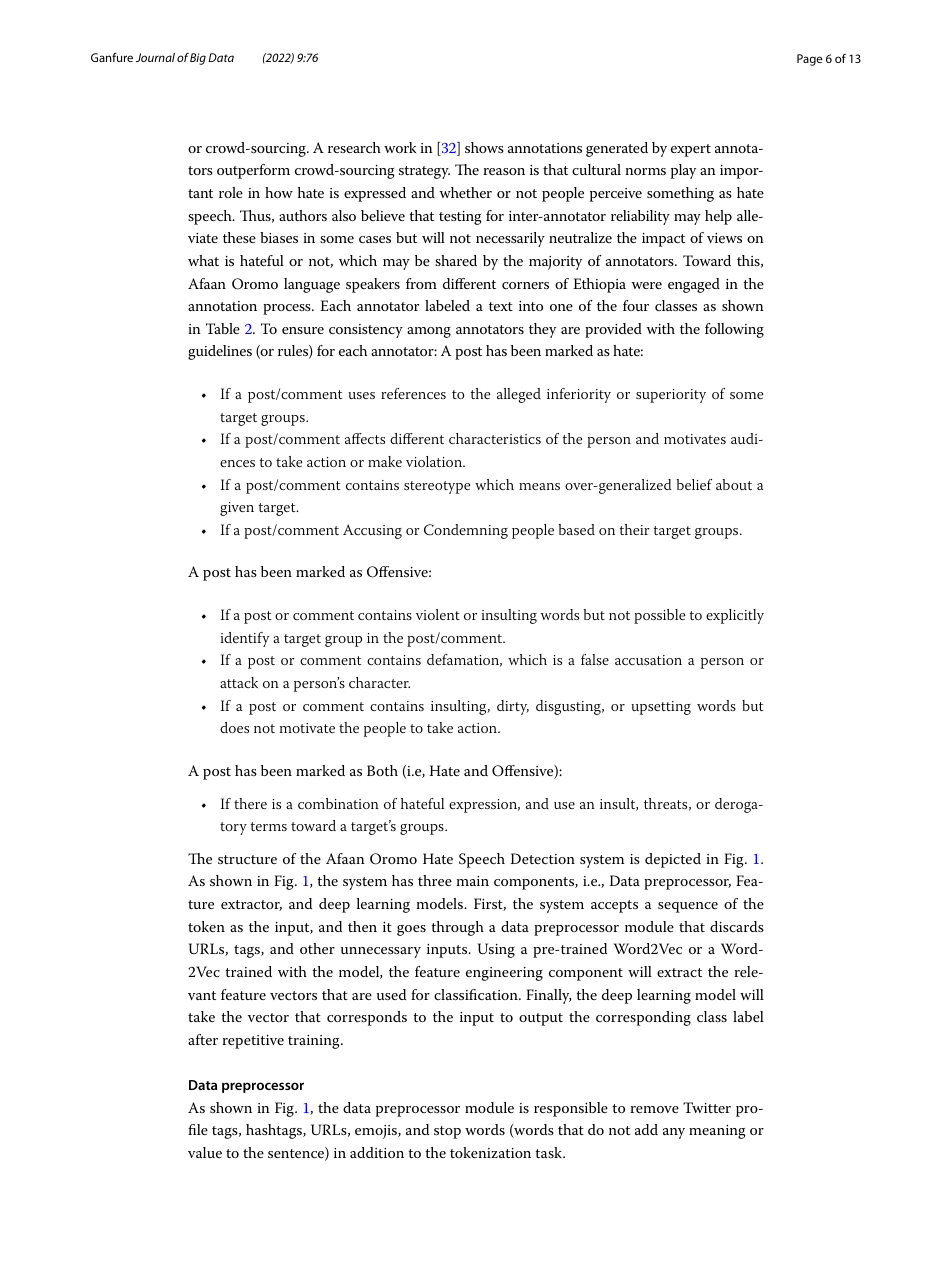  What do you see at coordinates (198, 59) in the page?
I see `Big` at bounding box center [198, 59].
